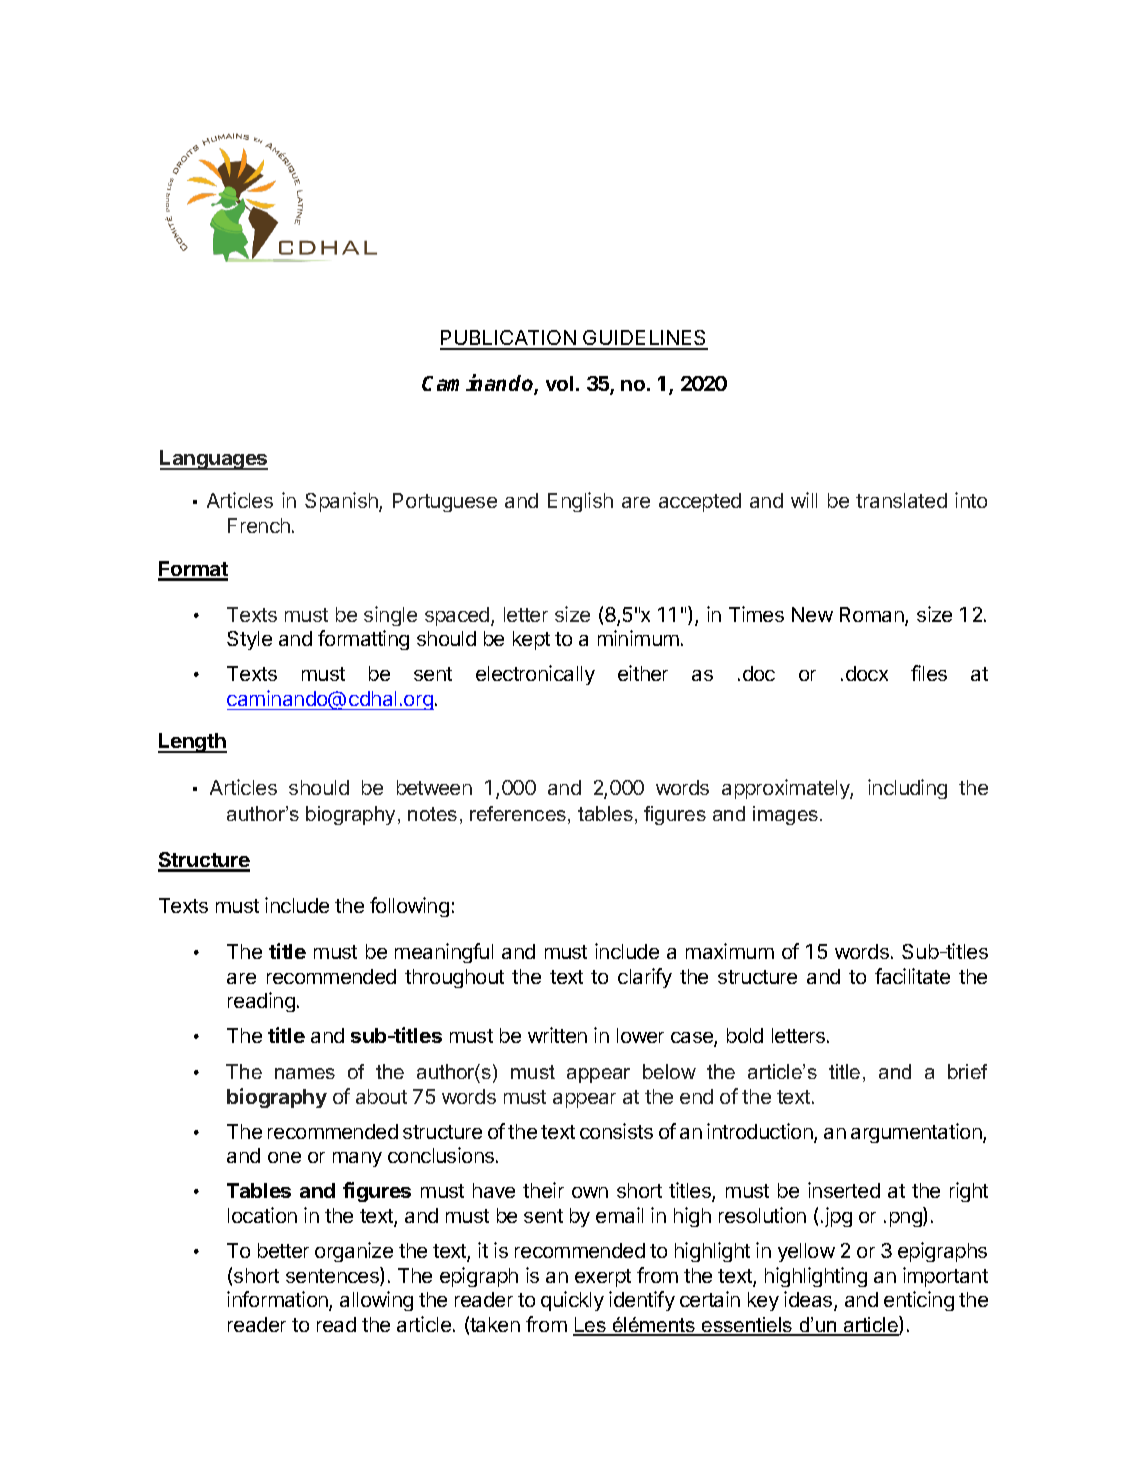 The image size is (1147, 1484). What do you see at coordinates (214, 460) in the screenshot?
I see `Languages` at bounding box center [214, 460].
